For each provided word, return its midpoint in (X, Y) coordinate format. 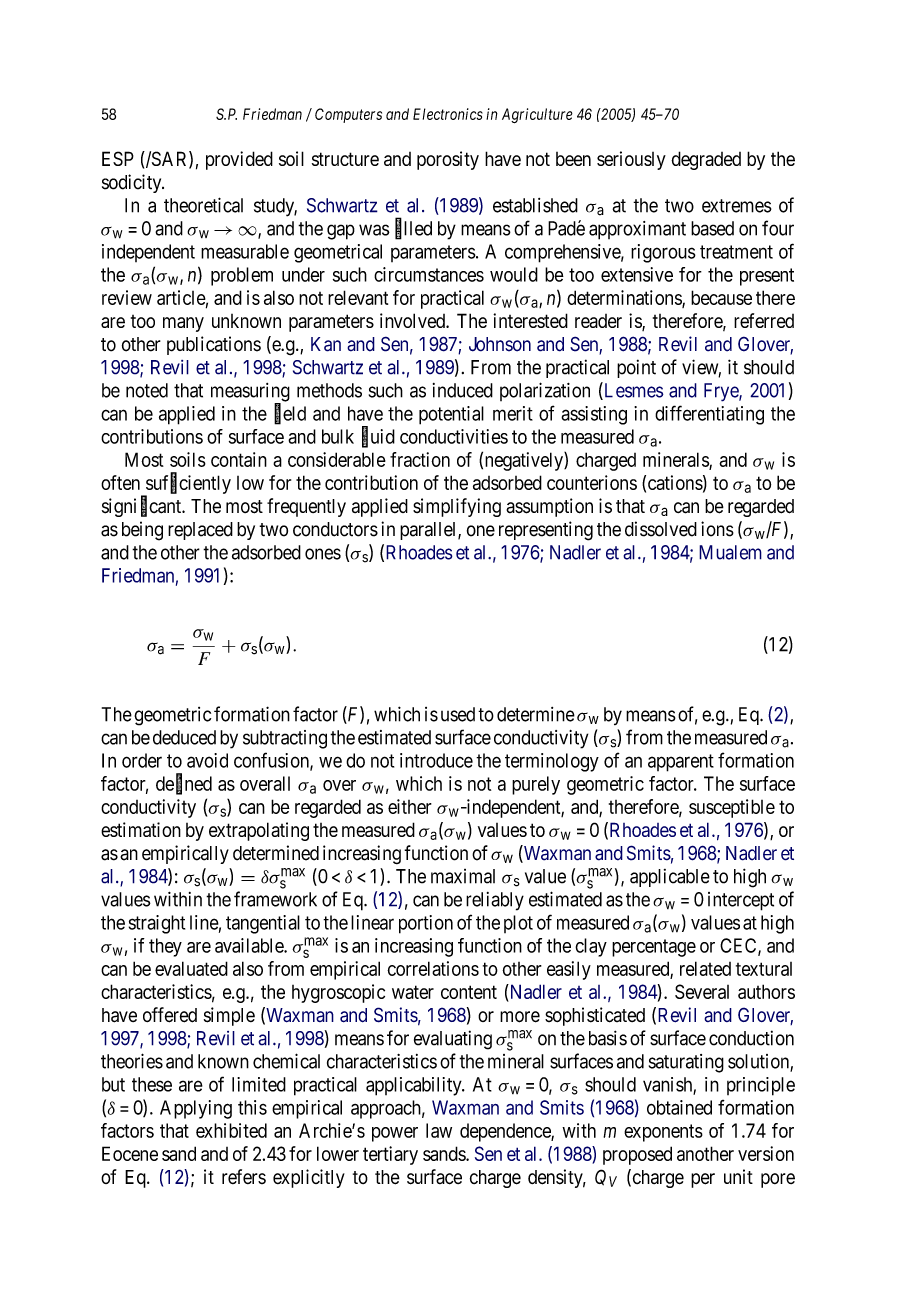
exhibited (231, 1130)
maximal (463, 876)
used (458, 714)
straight (157, 924)
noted (147, 390)
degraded (706, 160)
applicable (670, 878)
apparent (681, 763)
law (439, 1130)
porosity (448, 160)
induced (463, 390)
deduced (184, 737)
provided (239, 160)
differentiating (709, 415)
